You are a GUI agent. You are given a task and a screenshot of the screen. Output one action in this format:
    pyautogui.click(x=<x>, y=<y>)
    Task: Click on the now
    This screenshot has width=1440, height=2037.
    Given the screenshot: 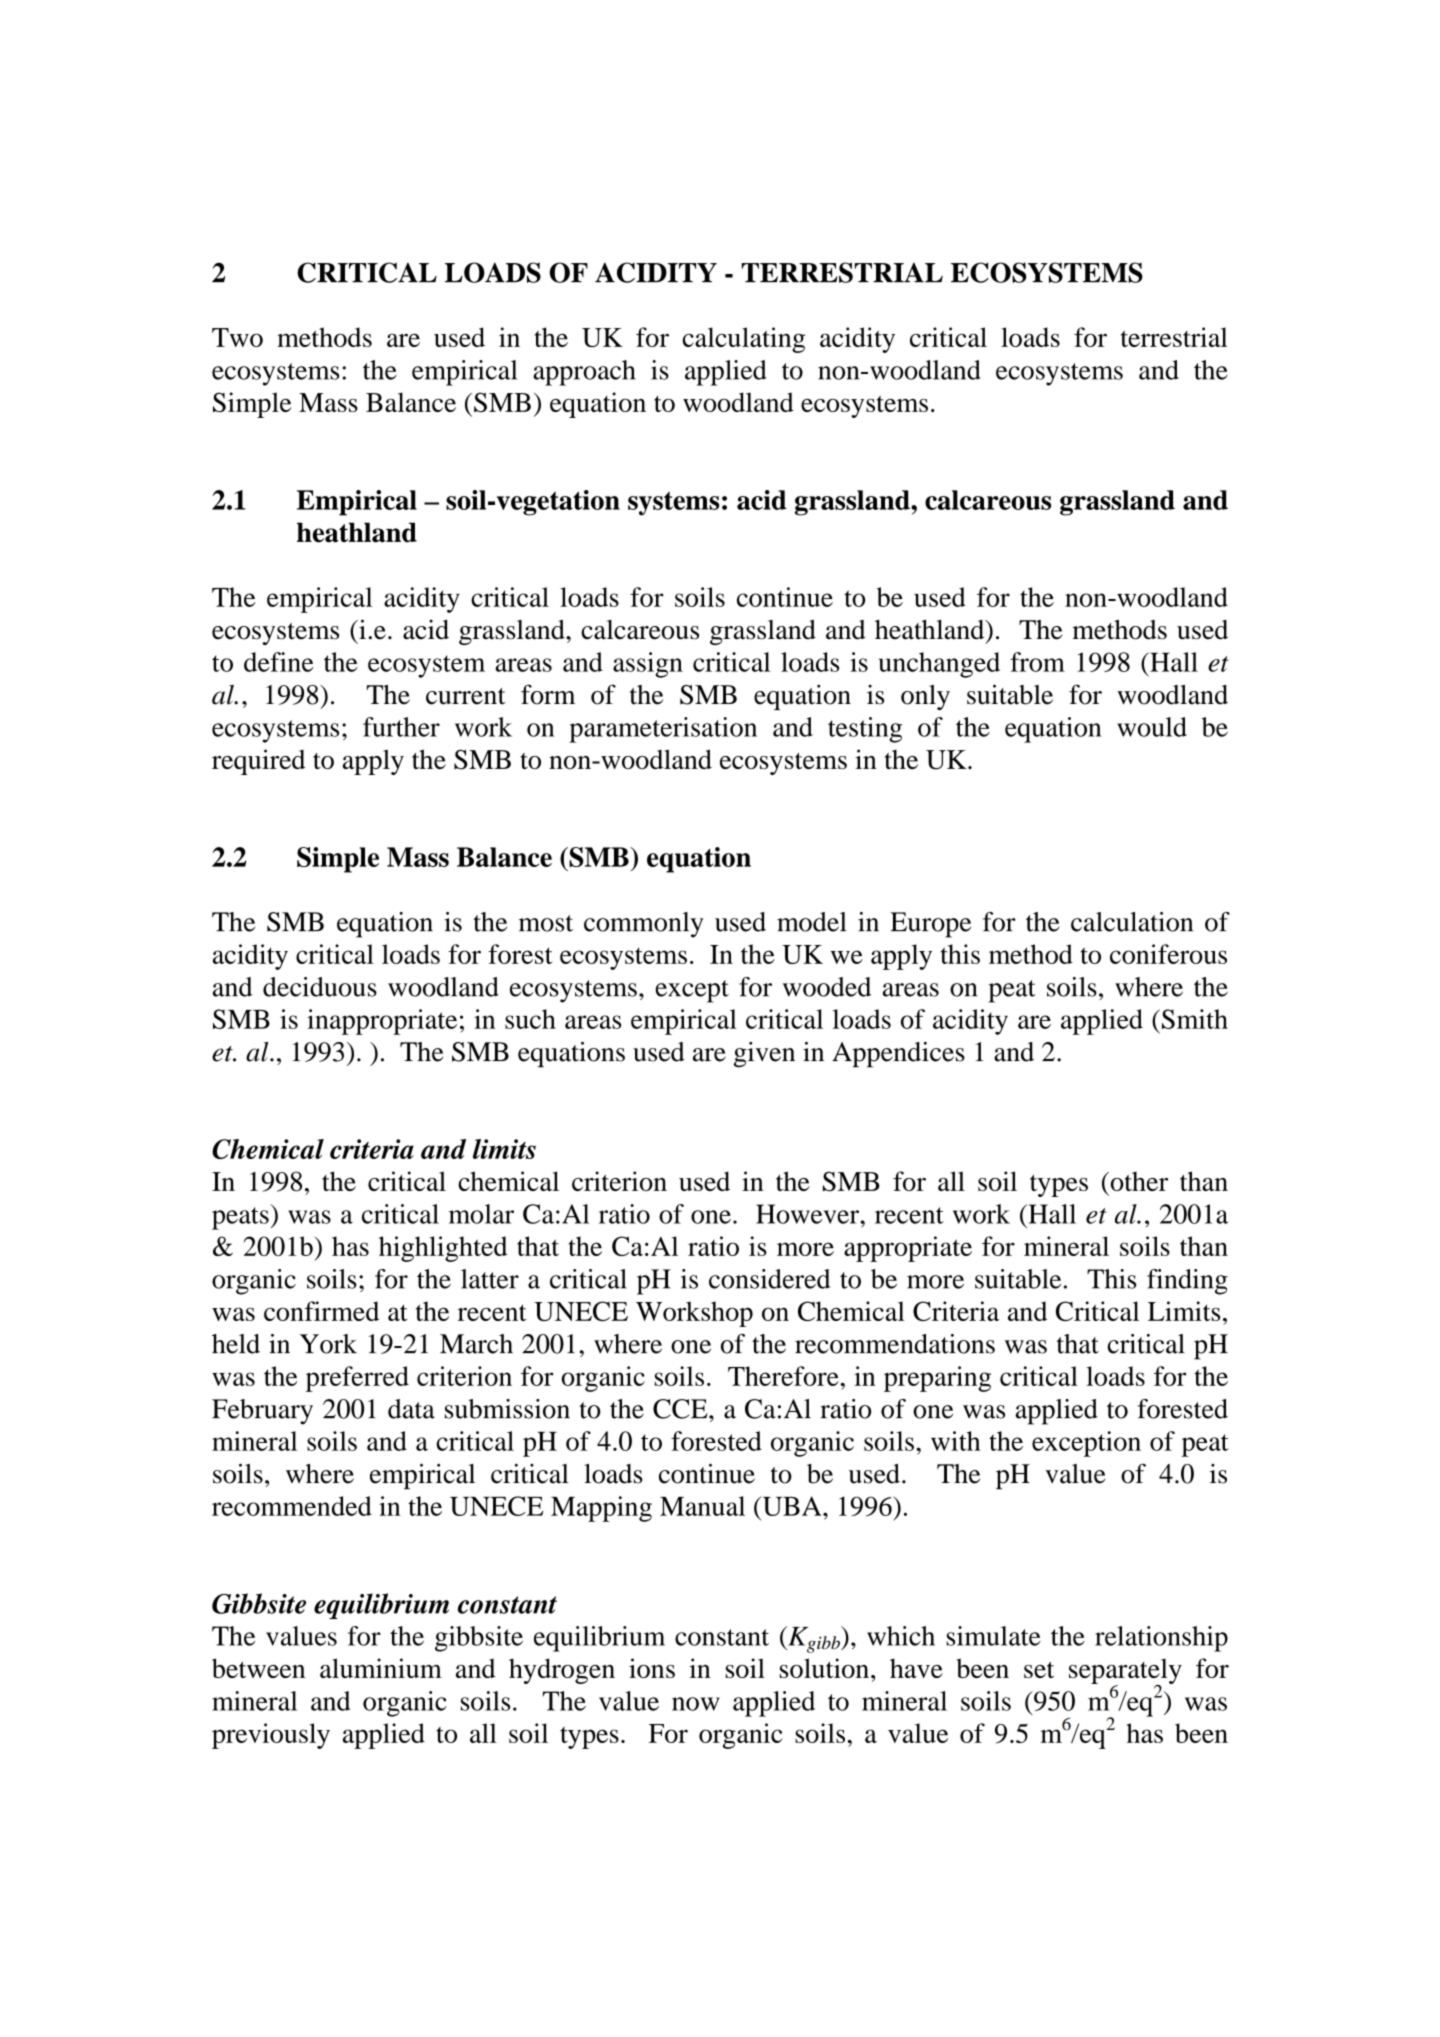 What is the action you would take?
    pyautogui.click(x=696, y=1704)
